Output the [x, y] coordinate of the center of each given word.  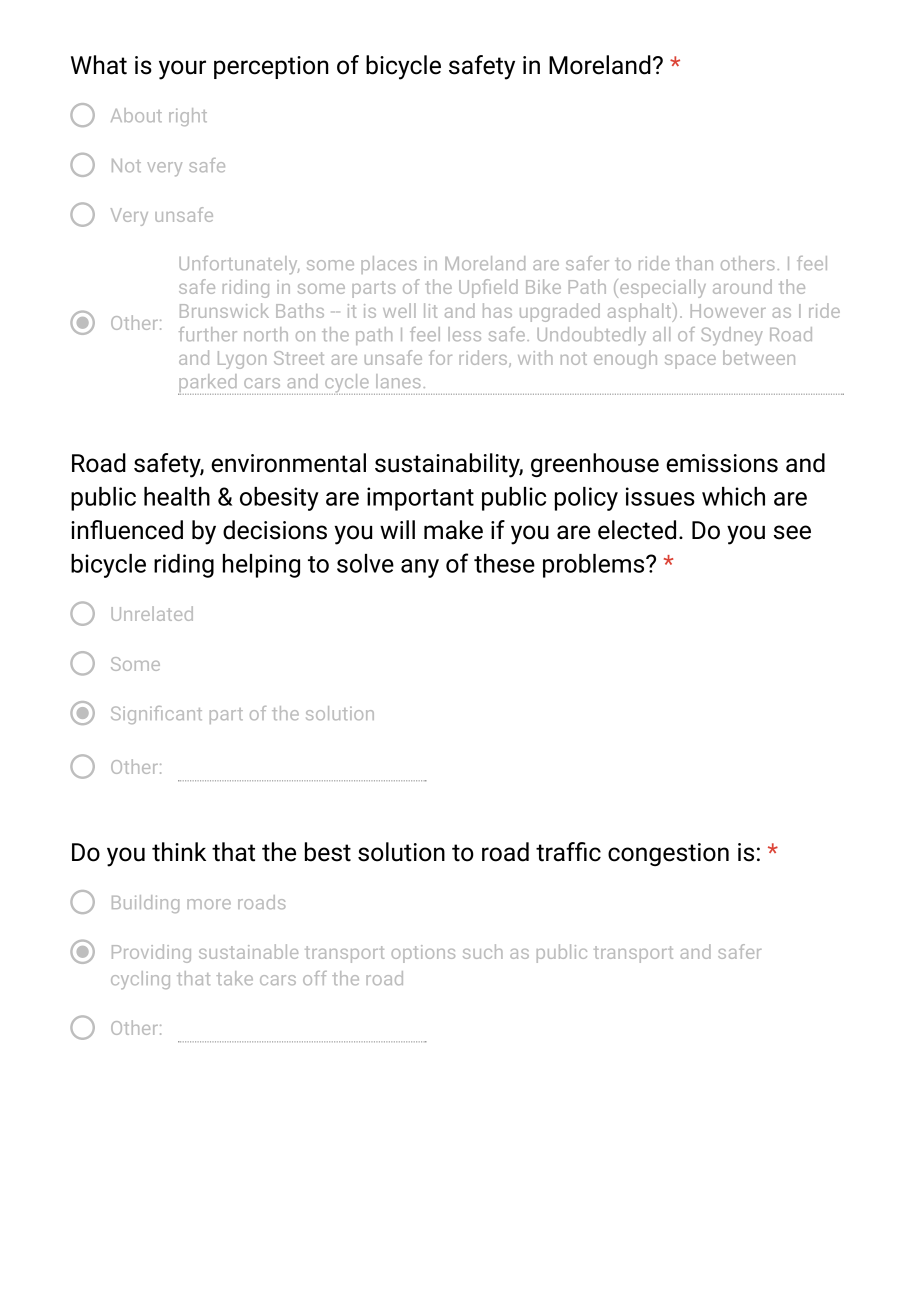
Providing [151, 953]
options [423, 954]
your [182, 70]
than [694, 263]
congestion [668, 854]
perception [271, 67]
